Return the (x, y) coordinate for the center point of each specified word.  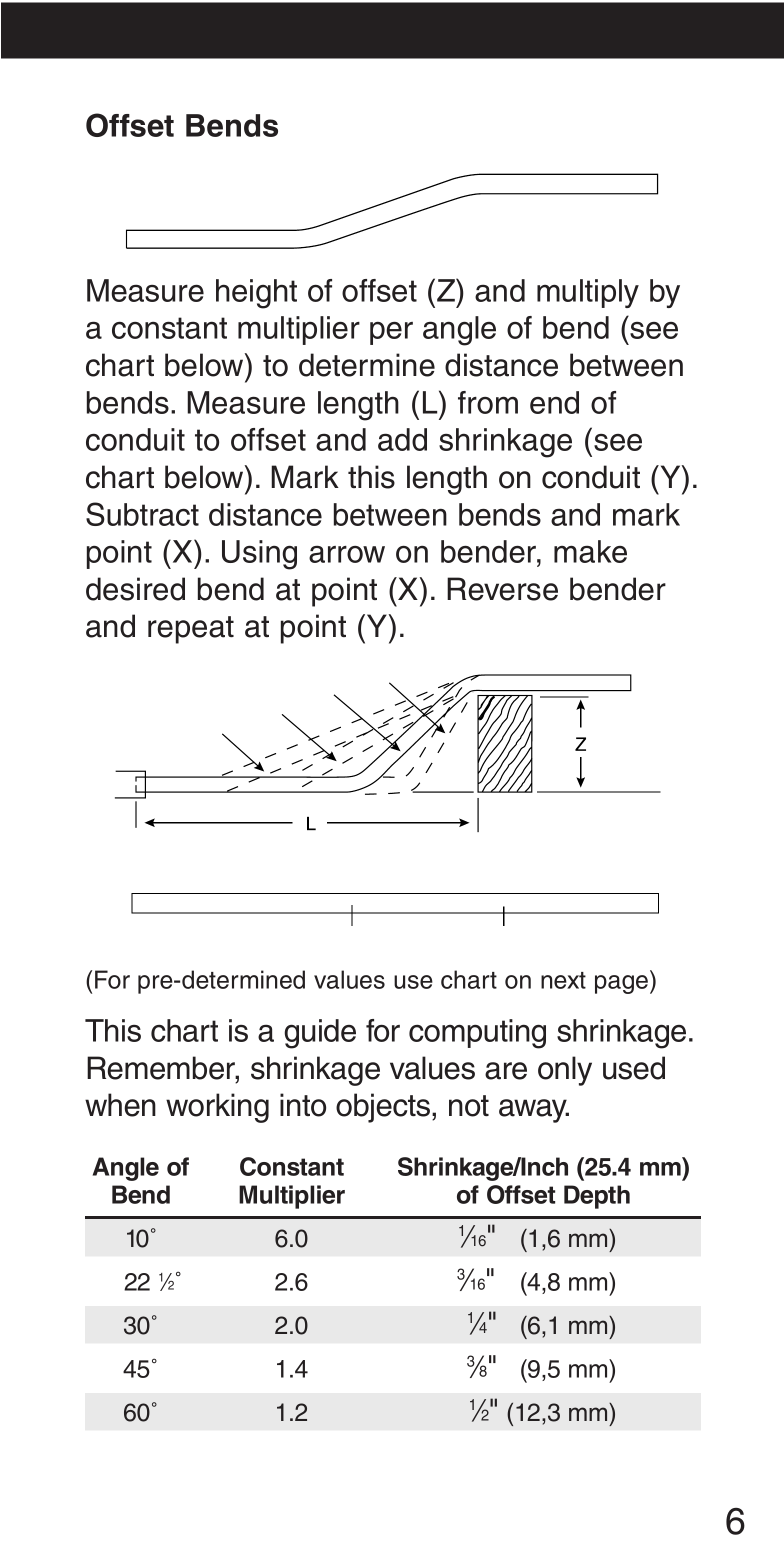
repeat (191, 630)
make (590, 551)
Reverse (502, 589)
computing (477, 1034)
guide (320, 1034)
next (563, 980)
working (217, 1108)
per (391, 333)
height (256, 294)
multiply (588, 293)
